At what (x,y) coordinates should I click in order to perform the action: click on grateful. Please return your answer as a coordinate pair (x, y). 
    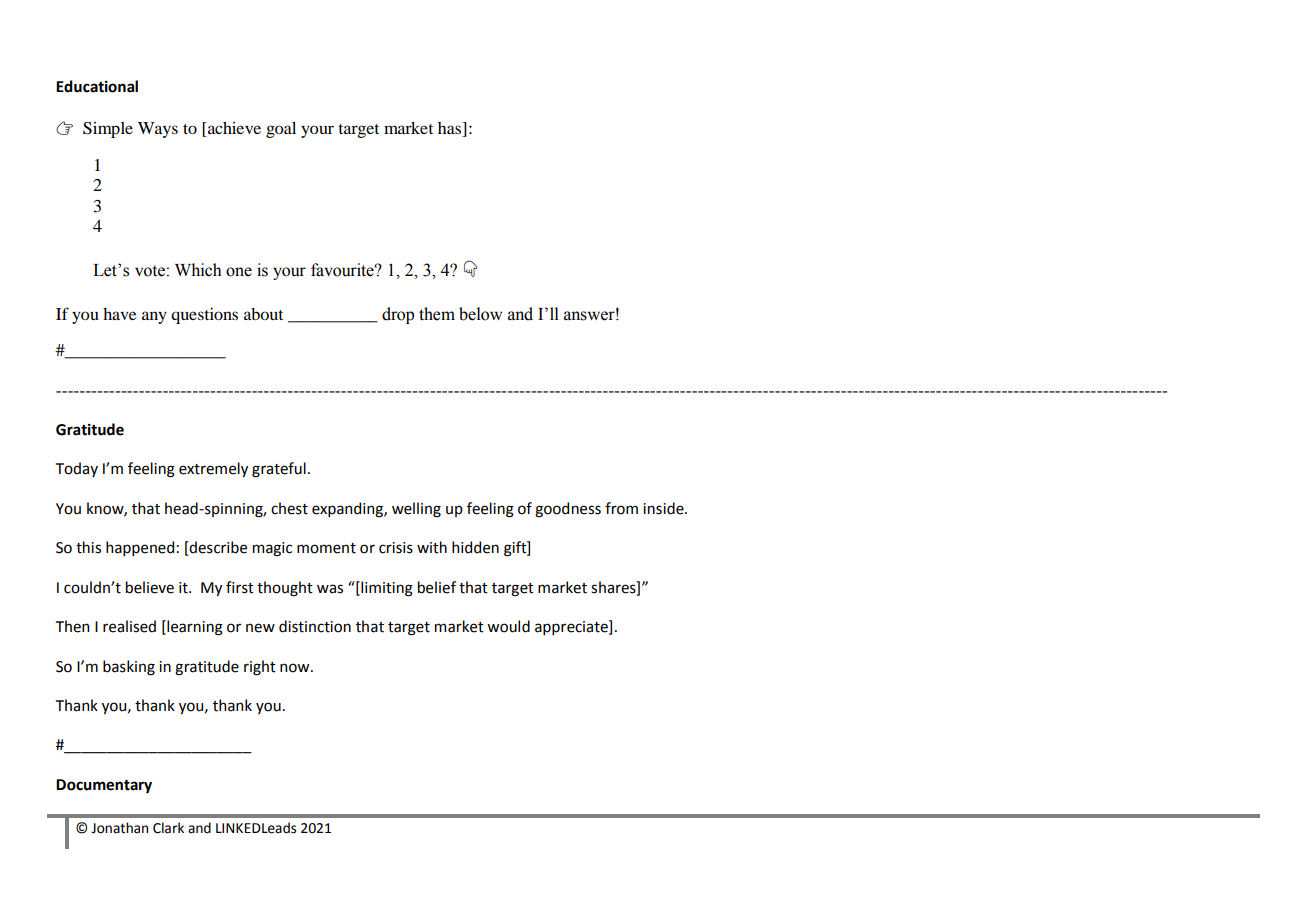
    Looking at the image, I should click on (279, 470).
